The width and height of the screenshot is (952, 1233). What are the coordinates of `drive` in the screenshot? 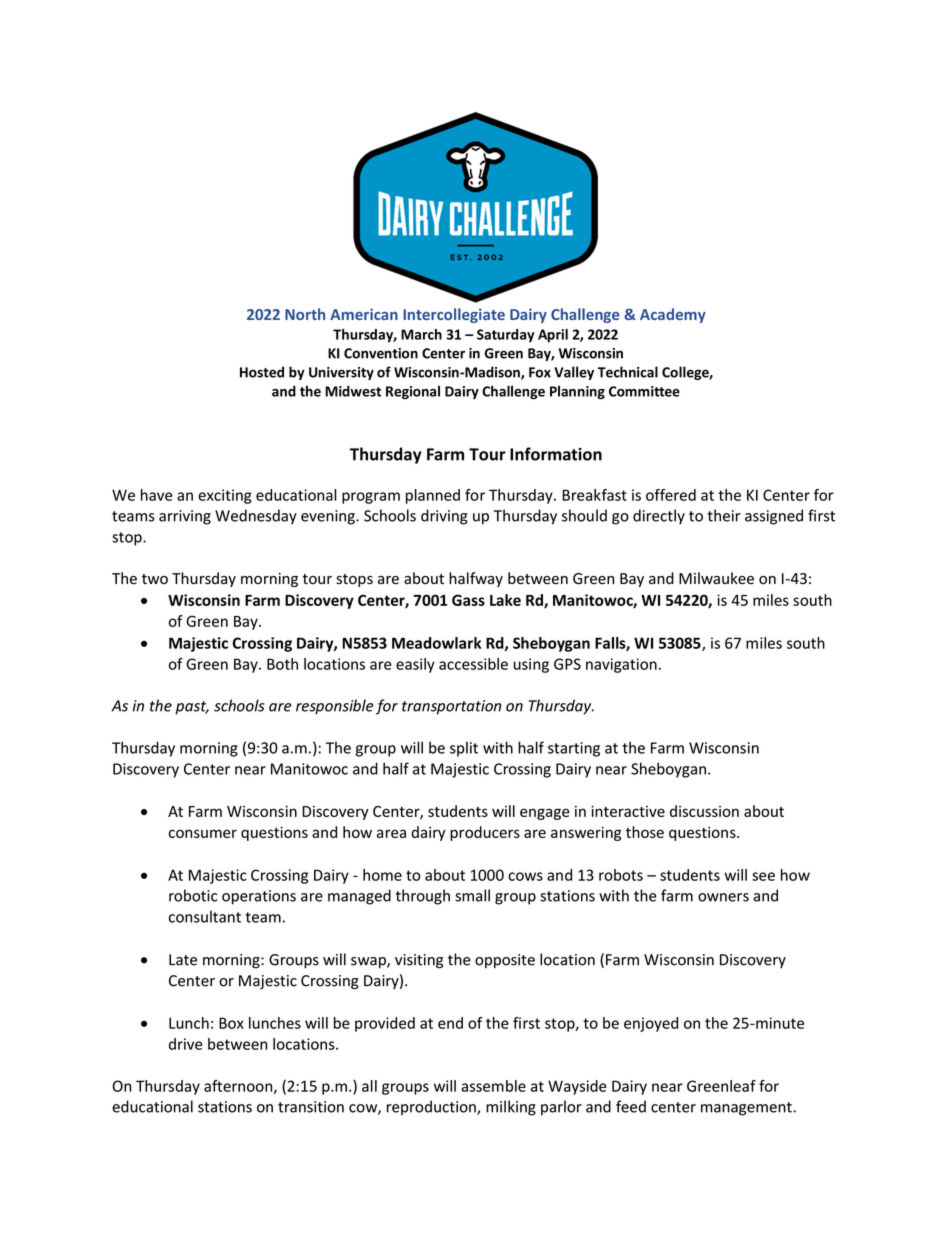 It's located at (186, 1044).
